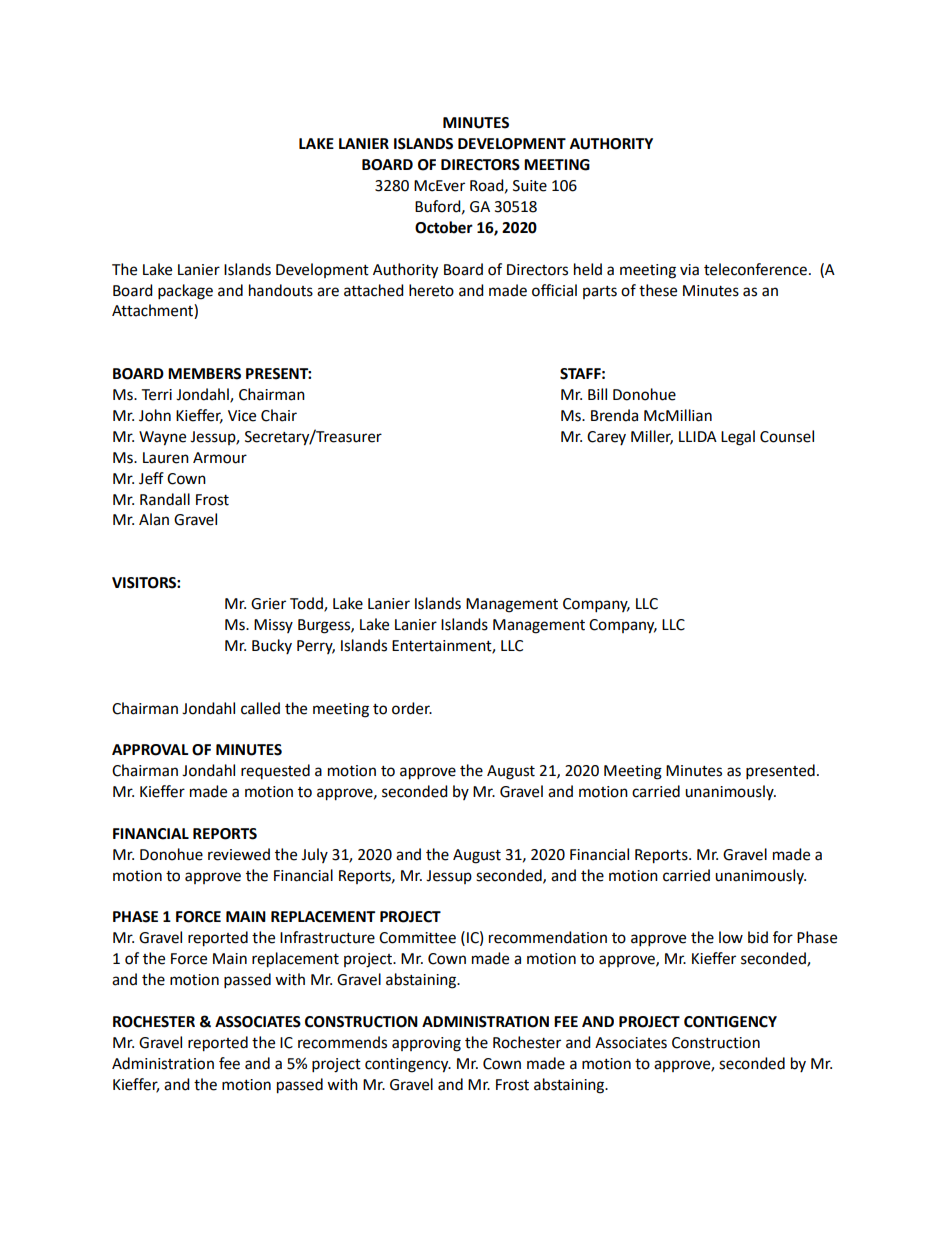  I want to click on Legal, so click(738, 438).
